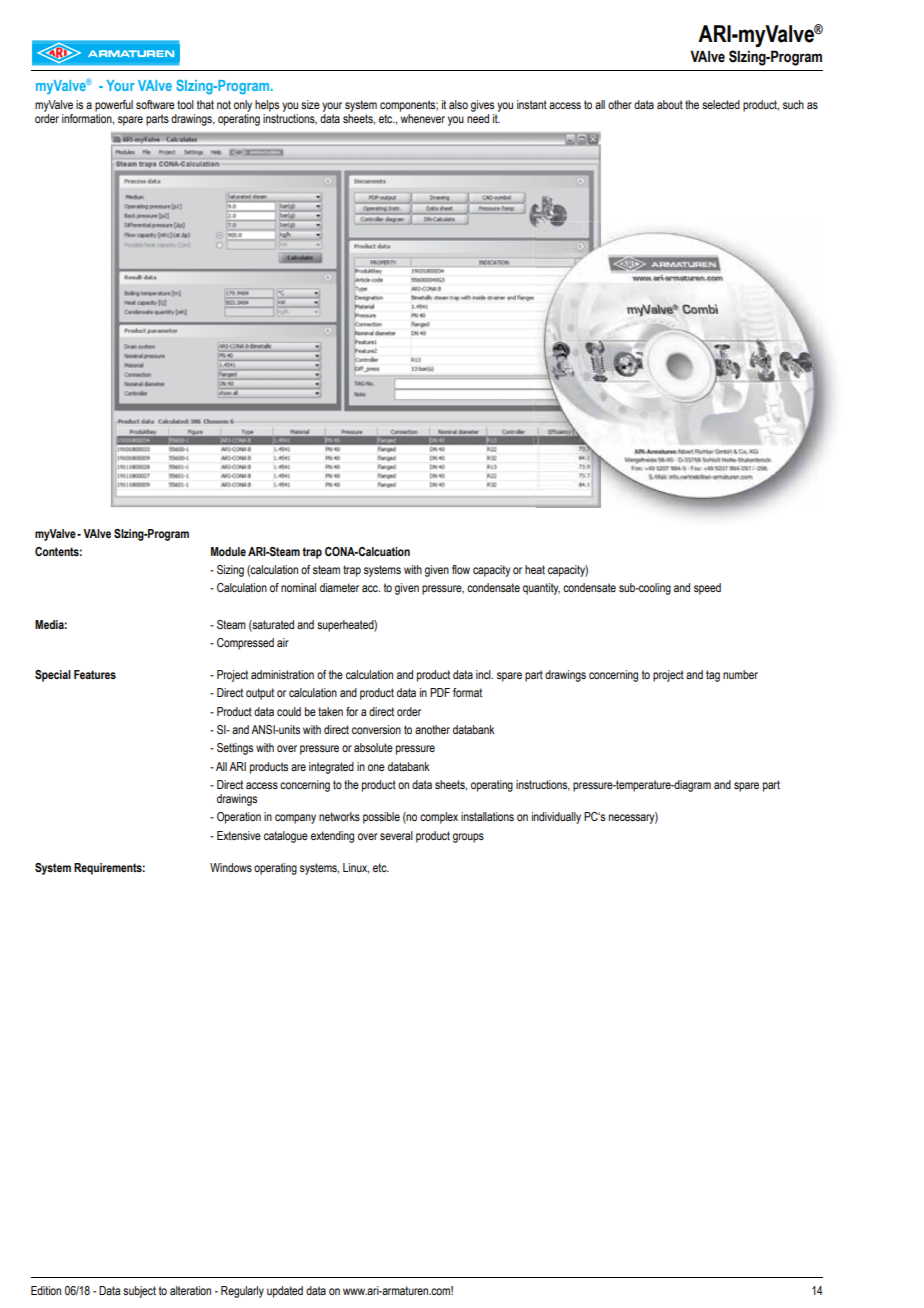  What do you see at coordinates (228, 551) in the document?
I see `Module` at bounding box center [228, 551].
